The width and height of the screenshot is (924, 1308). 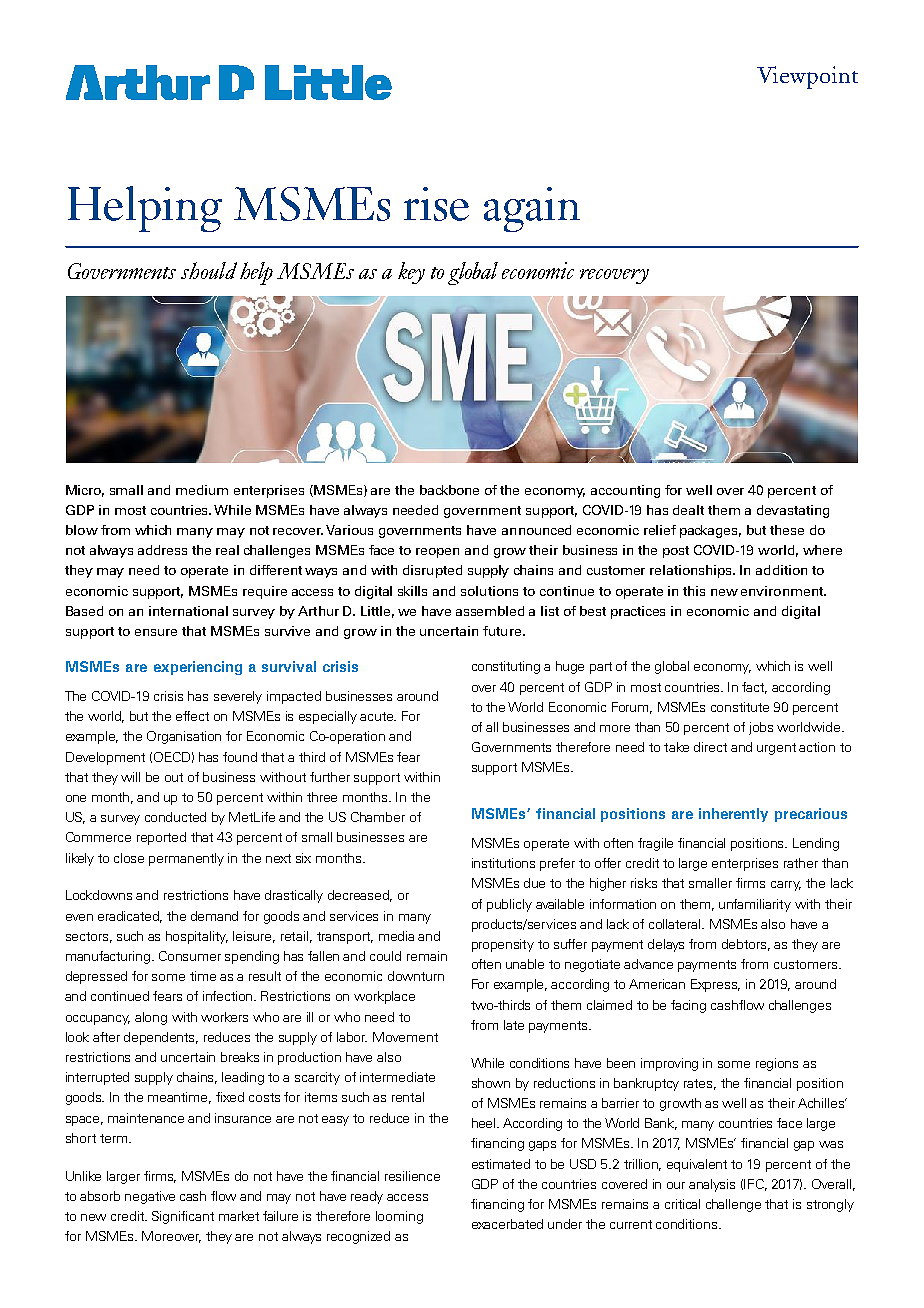 What do you see at coordinates (150, 1197) in the screenshot?
I see `negative` at bounding box center [150, 1197].
